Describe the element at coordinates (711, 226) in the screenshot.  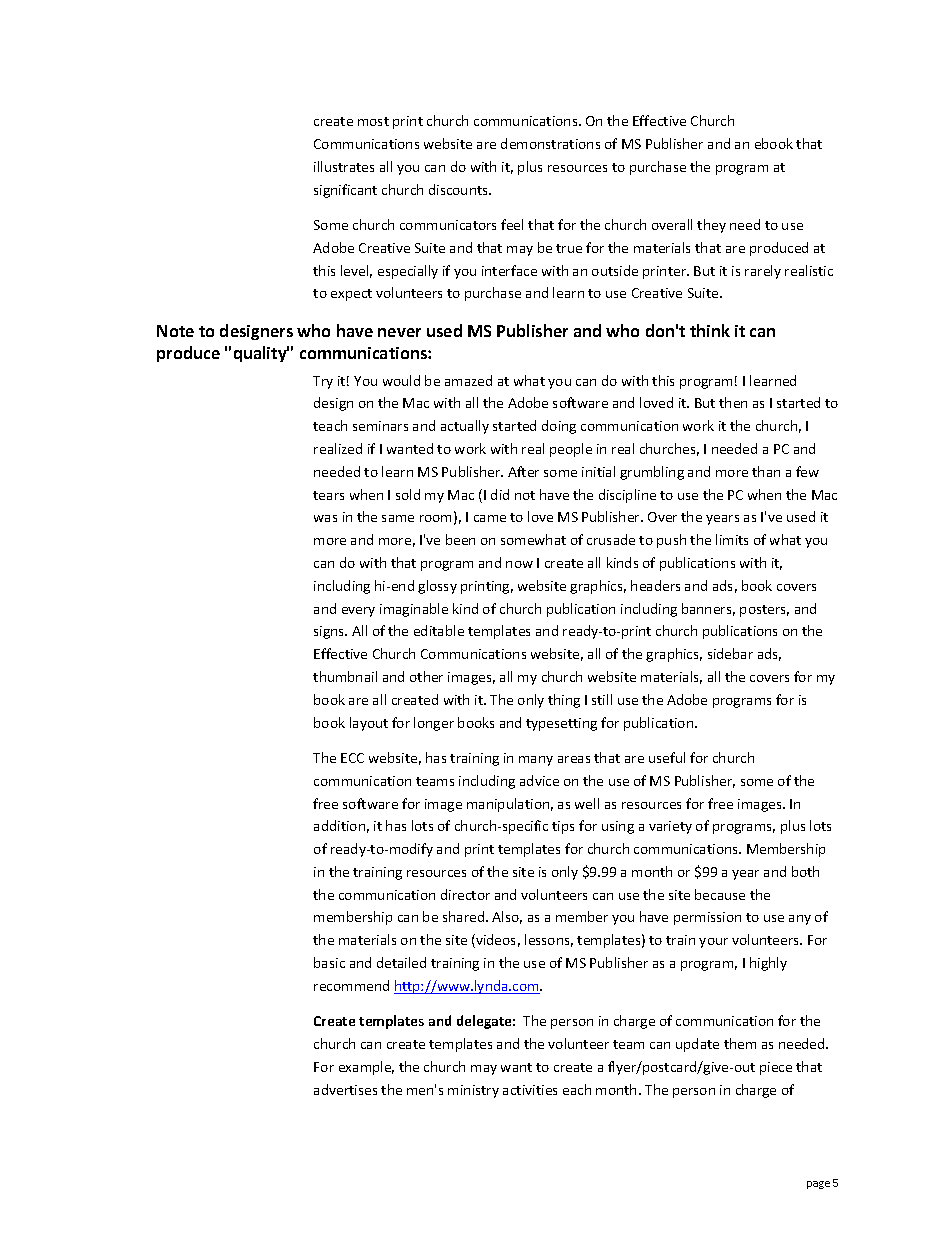
I see `they` at that location.
